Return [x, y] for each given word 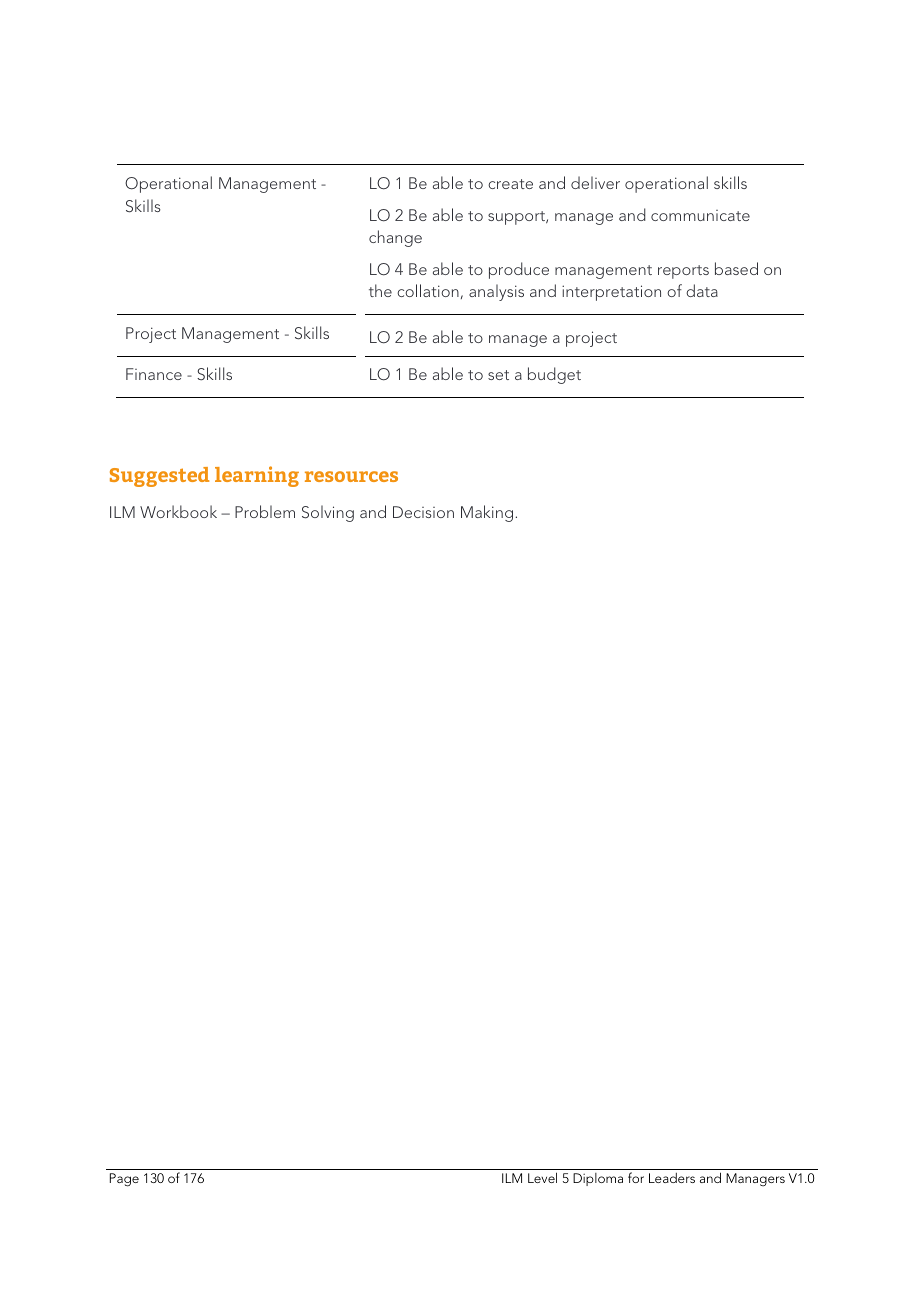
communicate [700, 215]
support [517, 218]
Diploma [598, 1179]
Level [542, 1177]
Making [488, 513]
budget [554, 375]
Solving [328, 513]
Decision [423, 512]
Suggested [159, 477]
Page [124, 1180]
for [636, 1177]
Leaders [672, 1178]
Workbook [178, 511]
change [395, 238]
